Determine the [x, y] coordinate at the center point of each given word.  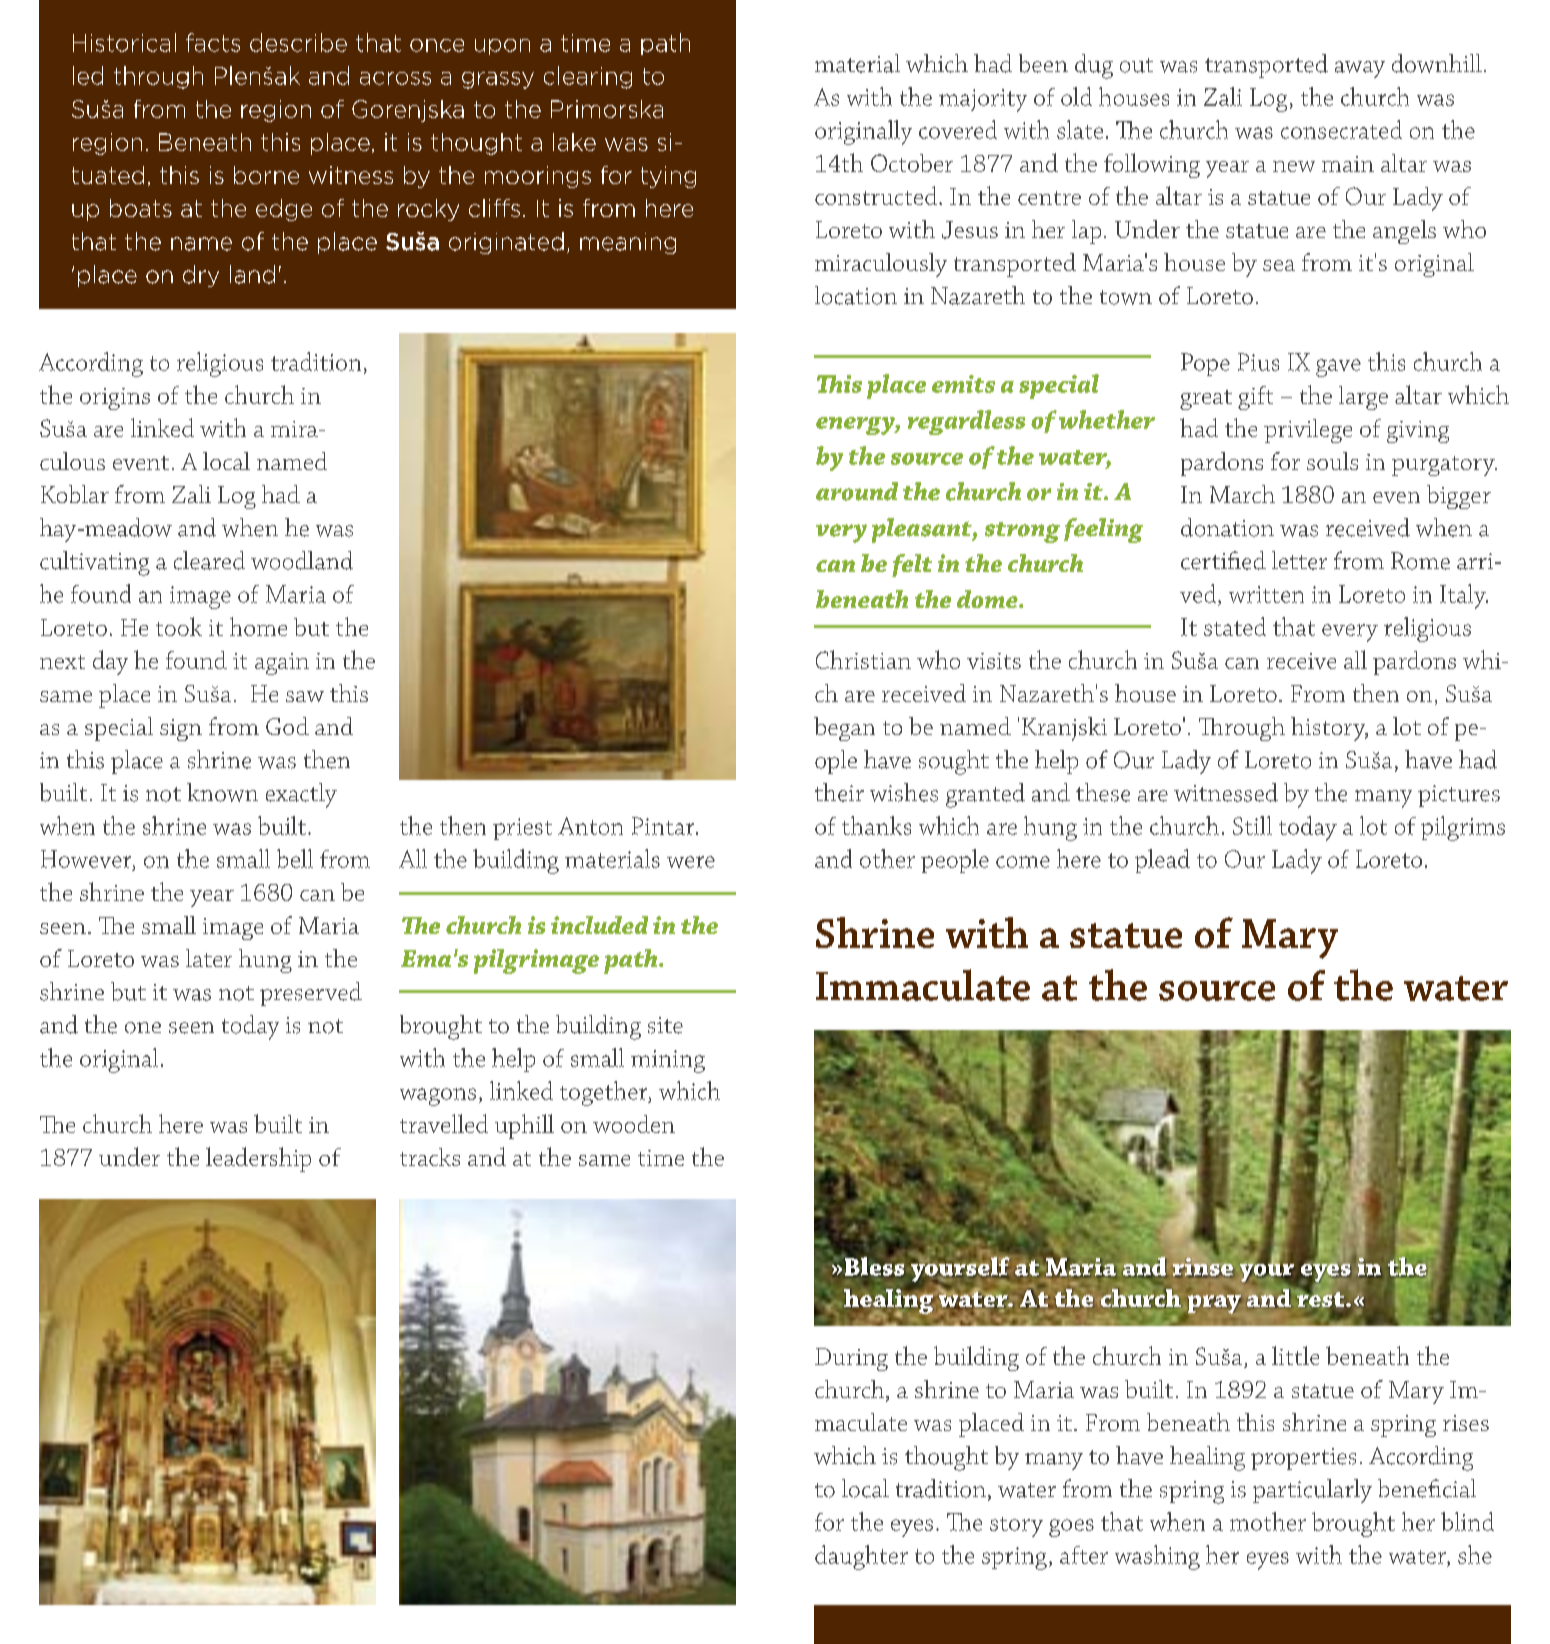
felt [912, 565]
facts [213, 42]
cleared [209, 560]
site [665, 1025]
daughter [861, 1557]
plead [1162, 861]
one [143, 1028]
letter [1299, 560]
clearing [588, 77]
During [851, 1359]
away [1360, 69]
